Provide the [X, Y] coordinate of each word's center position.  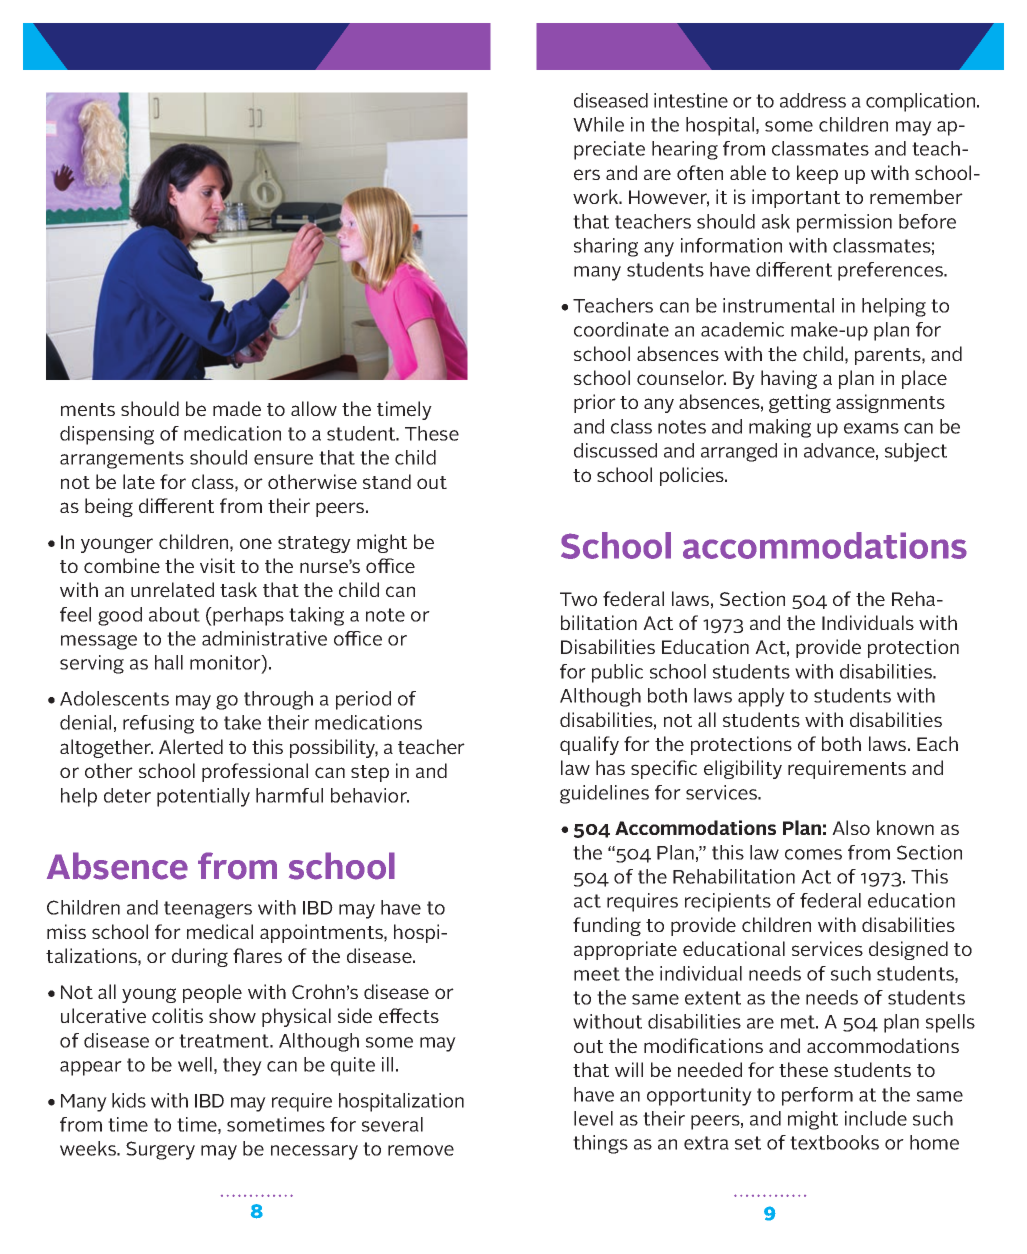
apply [761, 697]
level [593, 1118]
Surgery [160, 1150]
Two [578, 599]
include [876, 1118]
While [598, 124]
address [813, 100]
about [174, 614]
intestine [691, 100]
